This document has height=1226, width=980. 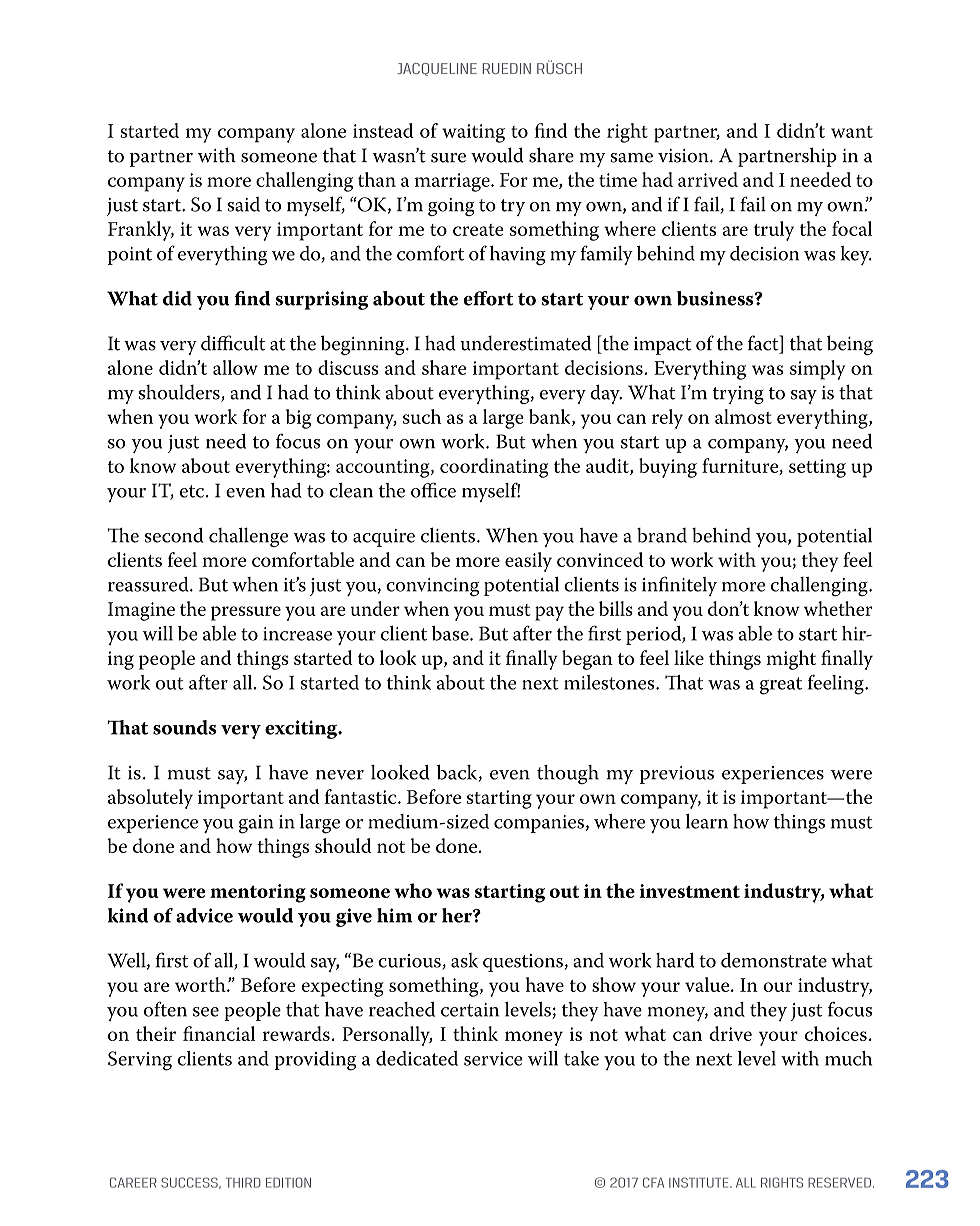 I want to click on base, so click(x=451, y=633).
